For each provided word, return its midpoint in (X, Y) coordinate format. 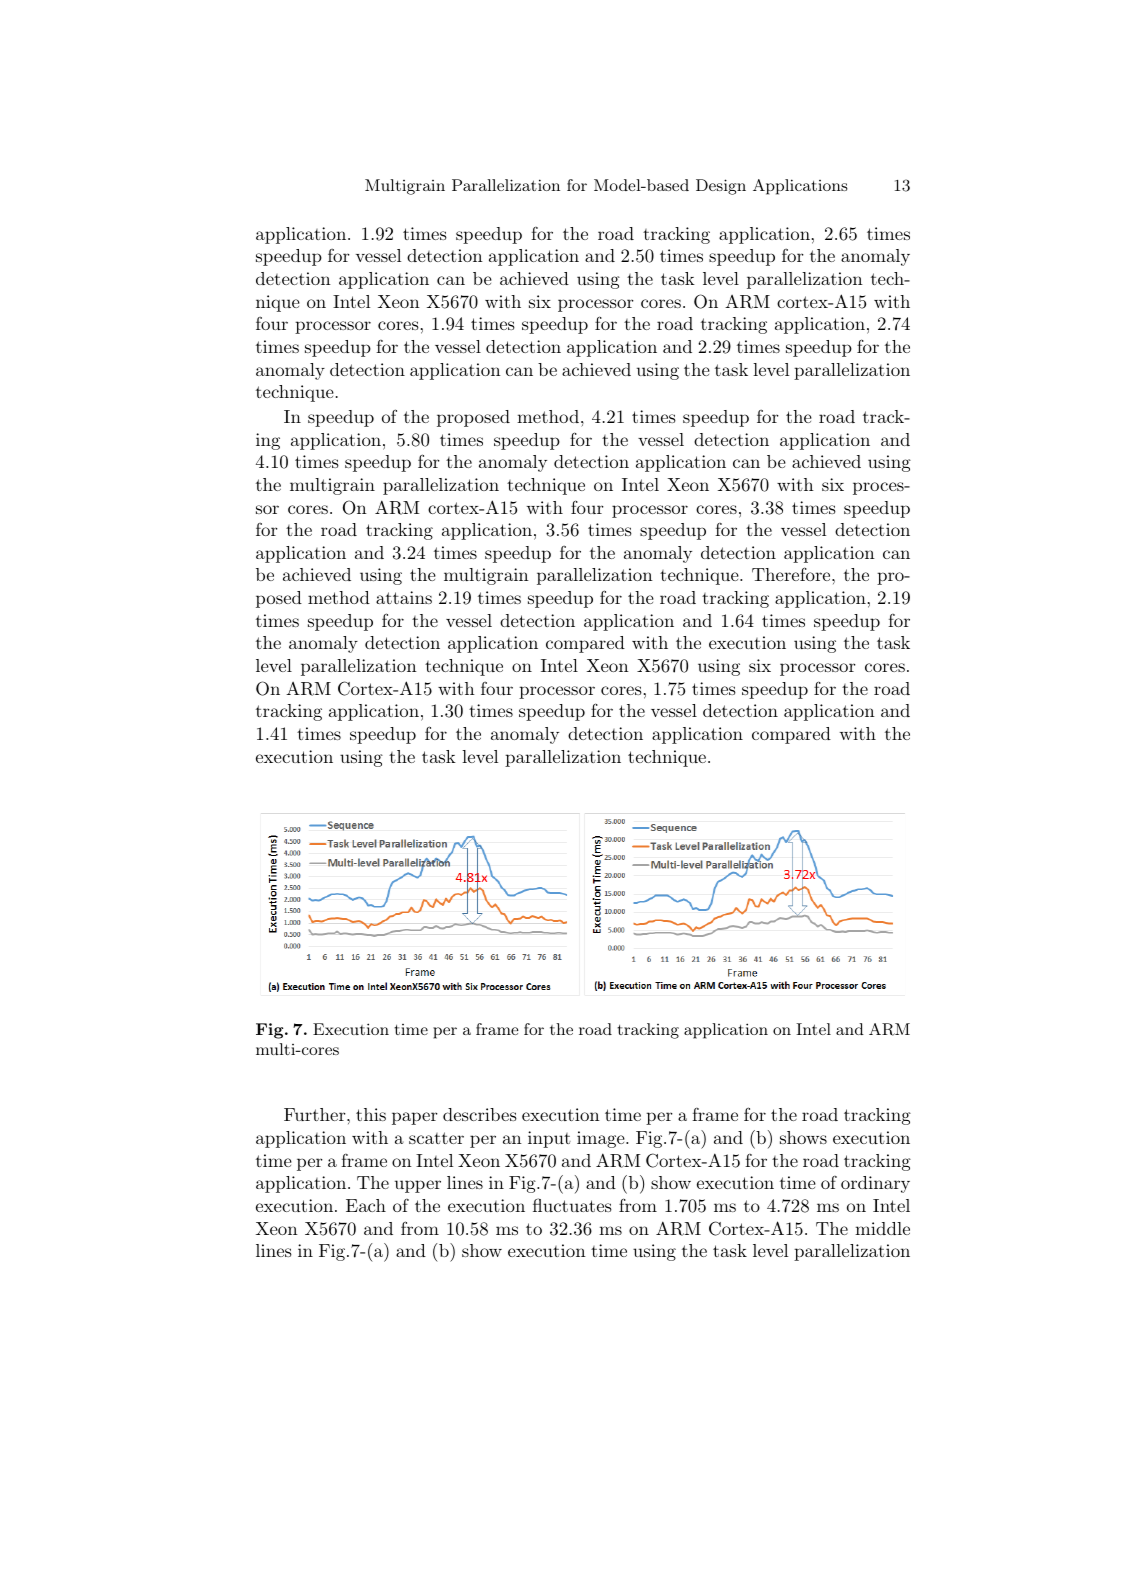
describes (480, 1114)
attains (404, 597)
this (371, 1114)
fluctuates (572, 1205)
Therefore (791, 574)
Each (366, 1205)
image (602, 1139)
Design (721, 187)
